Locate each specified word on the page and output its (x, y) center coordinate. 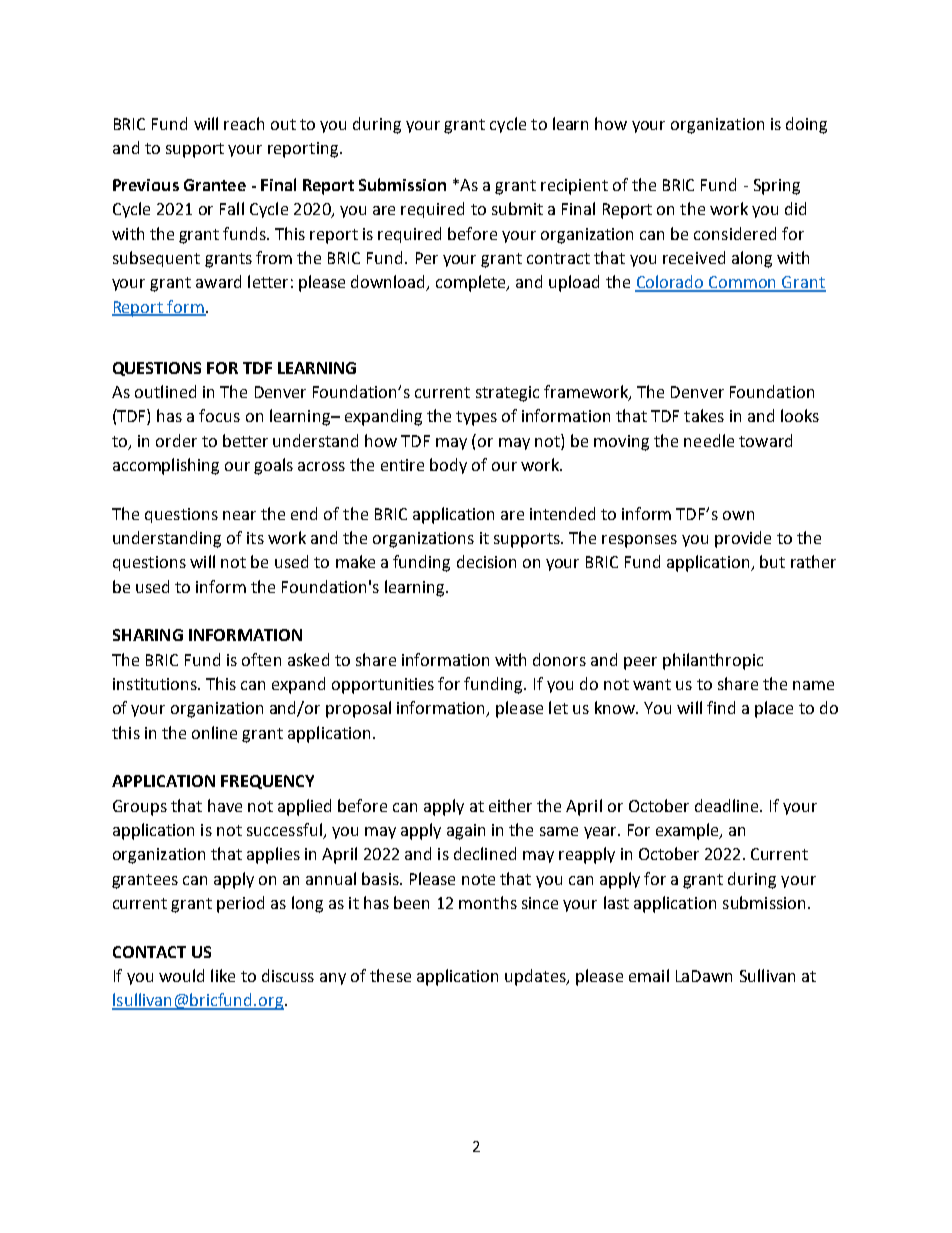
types (476, 418)
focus (219, 415)
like (223, 975)
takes (704, 415)
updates (536, 977)
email (649, 975)
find (721, 707)
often (261, 659)
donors (559, 659)
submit (517, 208)
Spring (777, 187)
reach (244, 123)
